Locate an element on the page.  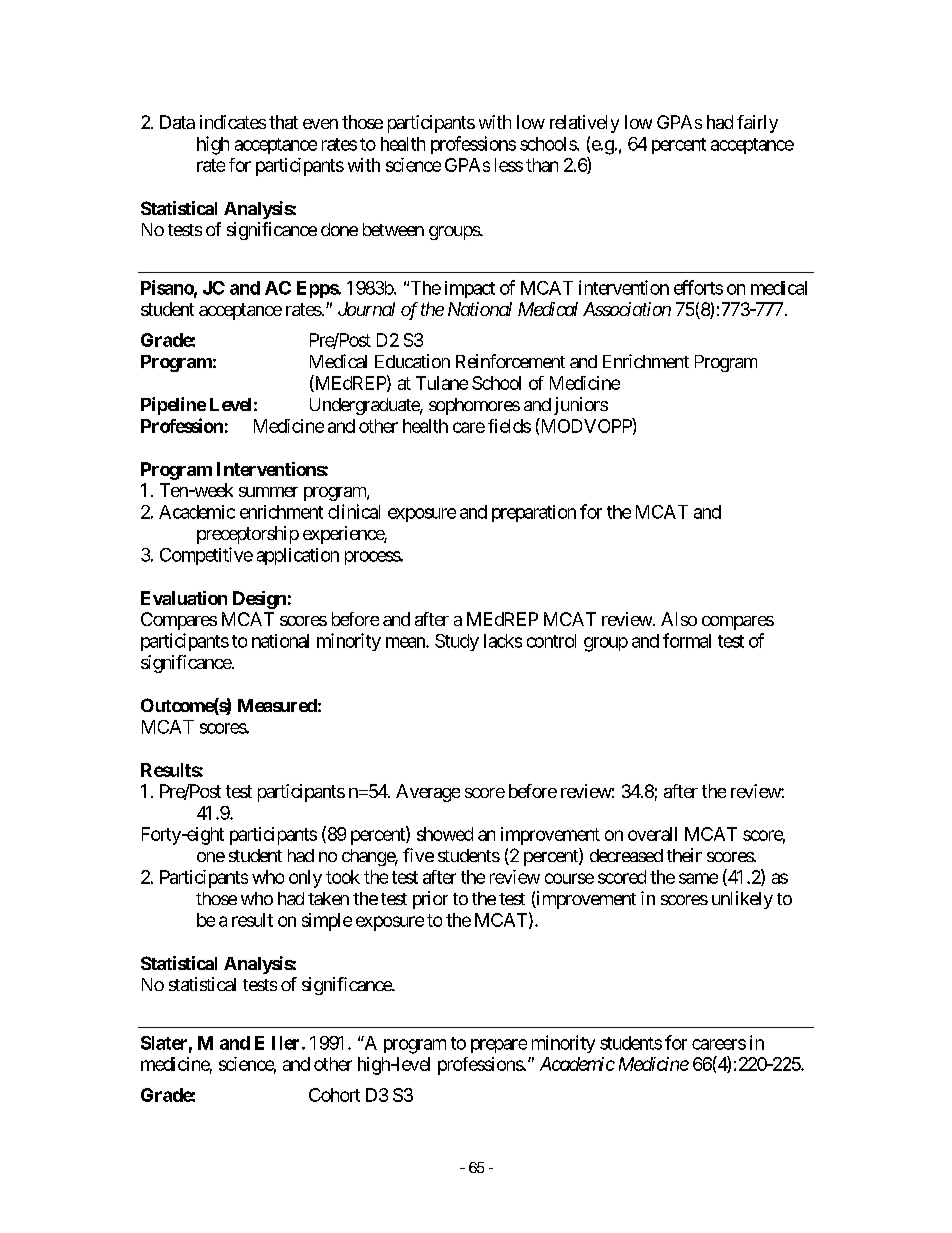
fairly is located at coordinates (757, 124).
